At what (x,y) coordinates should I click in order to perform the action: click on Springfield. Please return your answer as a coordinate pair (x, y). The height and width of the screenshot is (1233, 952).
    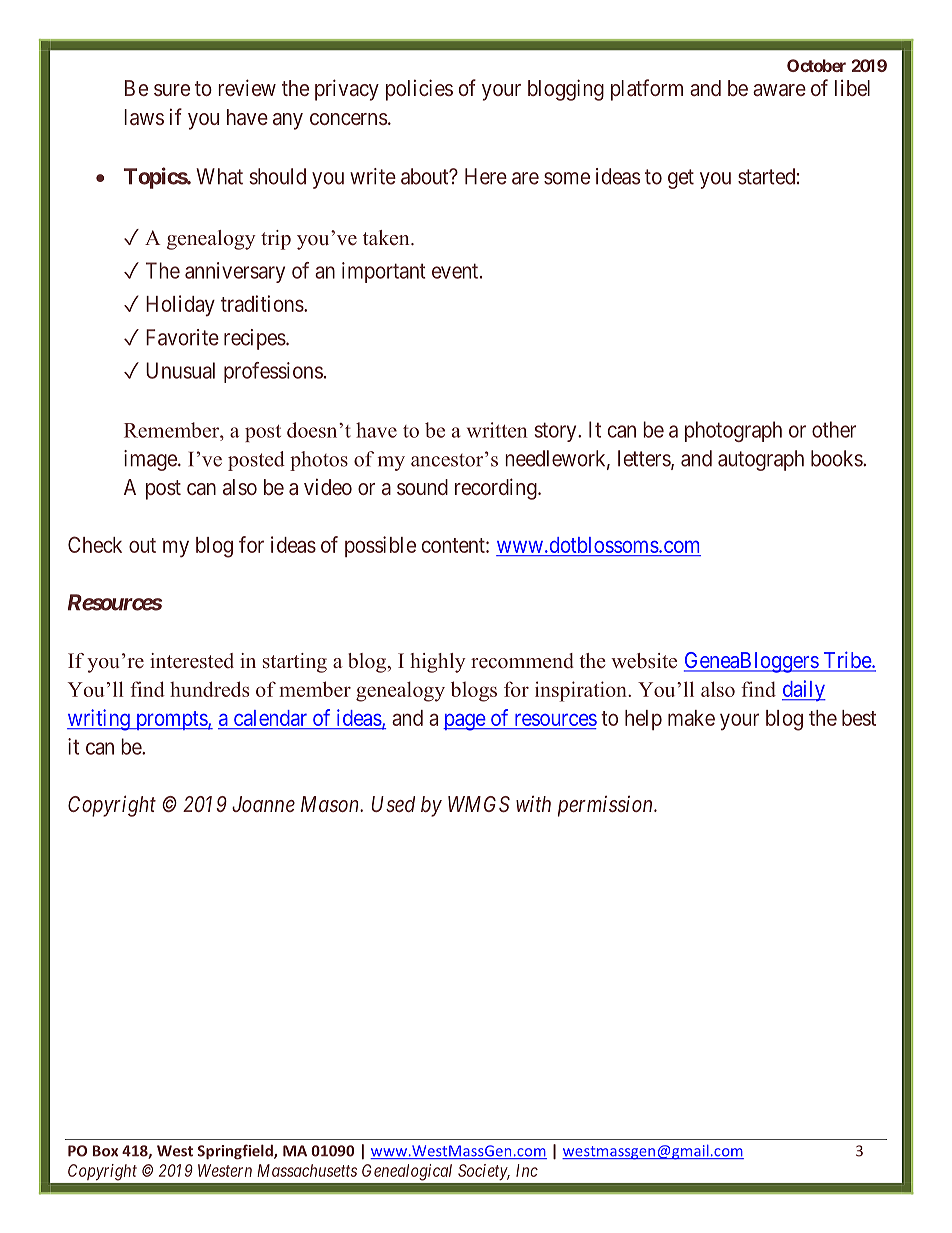
    Looking at the image, I should click on (236, 1152).
